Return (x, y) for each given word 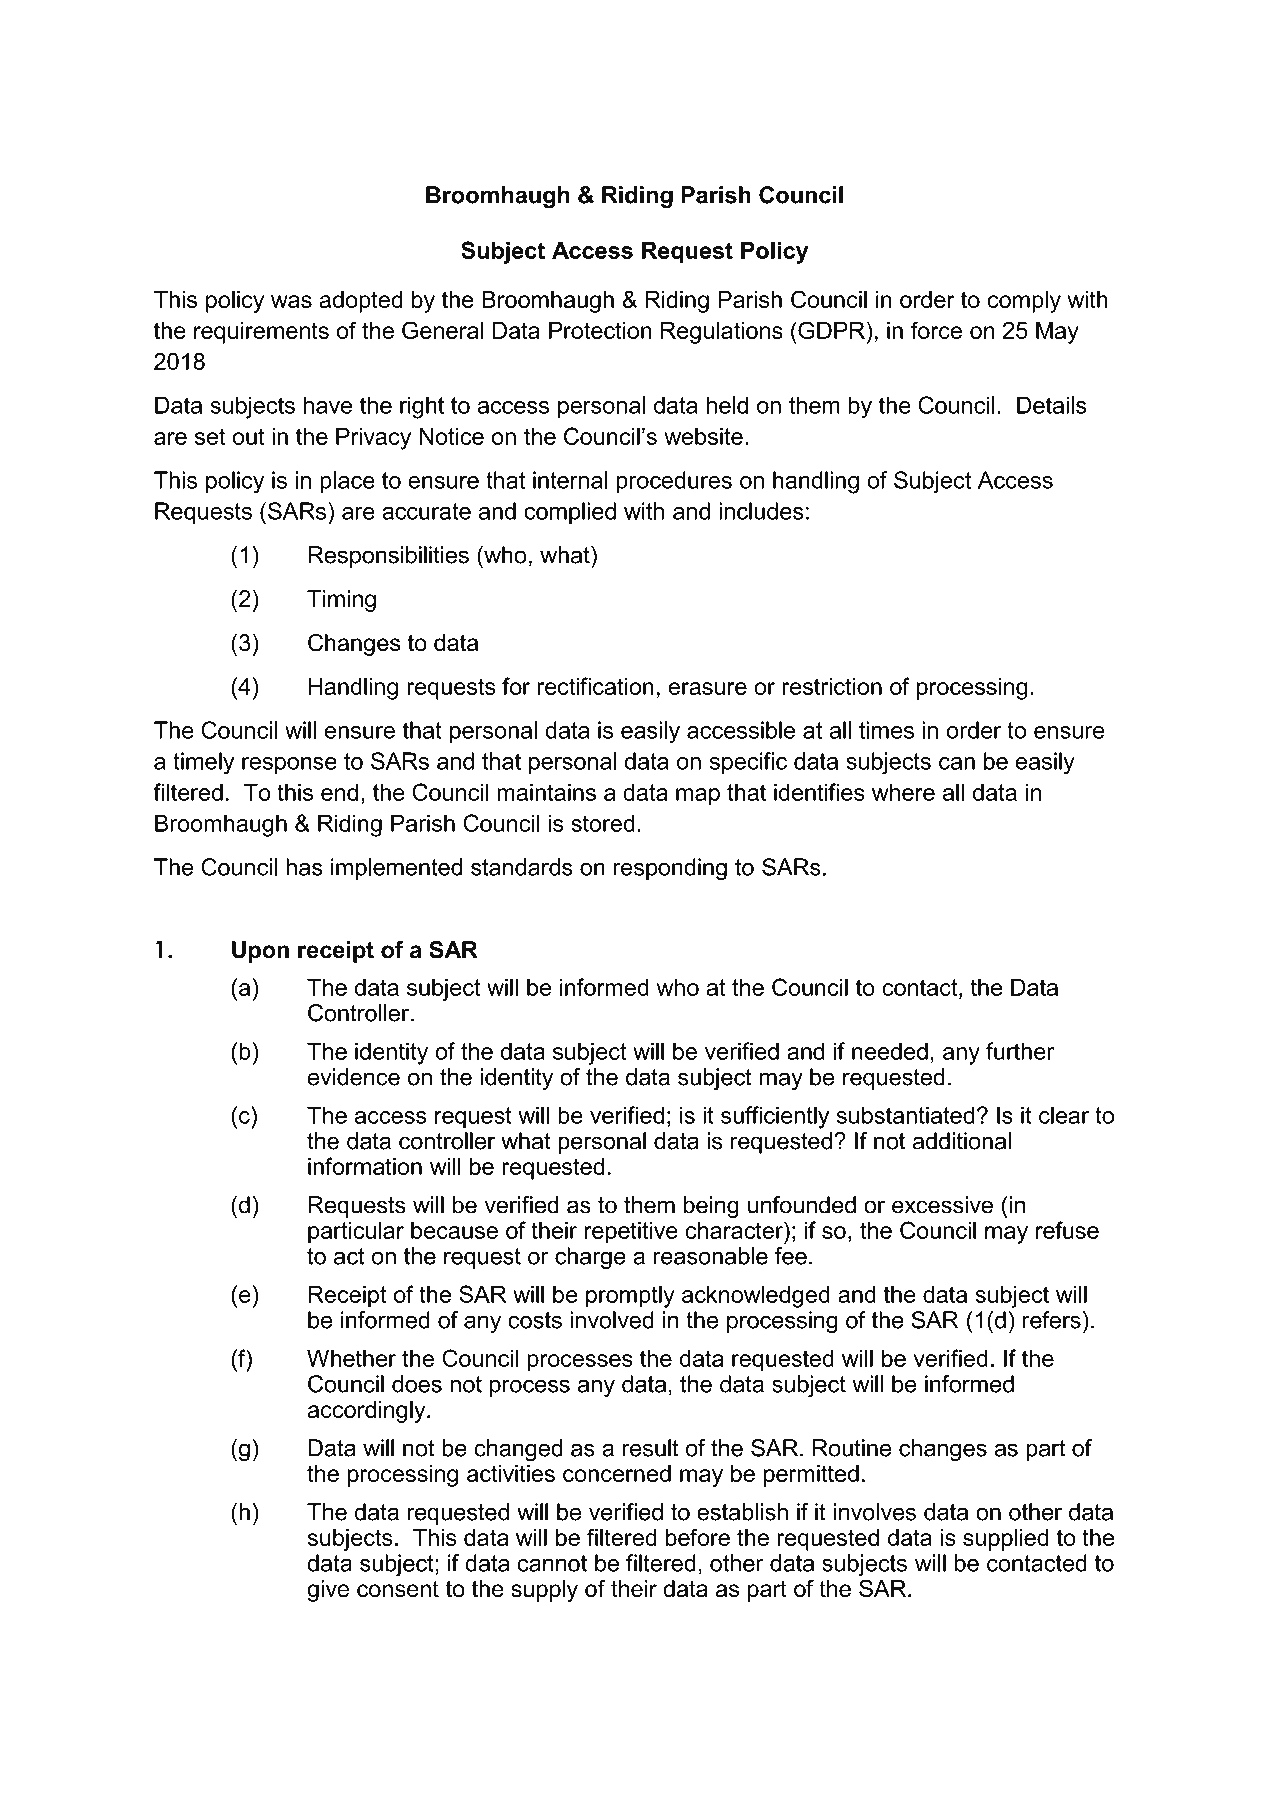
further (1020, 1051)
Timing (341, 601)
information (365, 1166)
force (936, 330)
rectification (595, 686)
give (328, 1591)
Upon (260, 952)
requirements (261, 333)
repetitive (631, 1232)
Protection (600, 330)
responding (670, 869)
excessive (942, 1205)
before (697, 1537)
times (886, 730)
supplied (1006, 1539)
